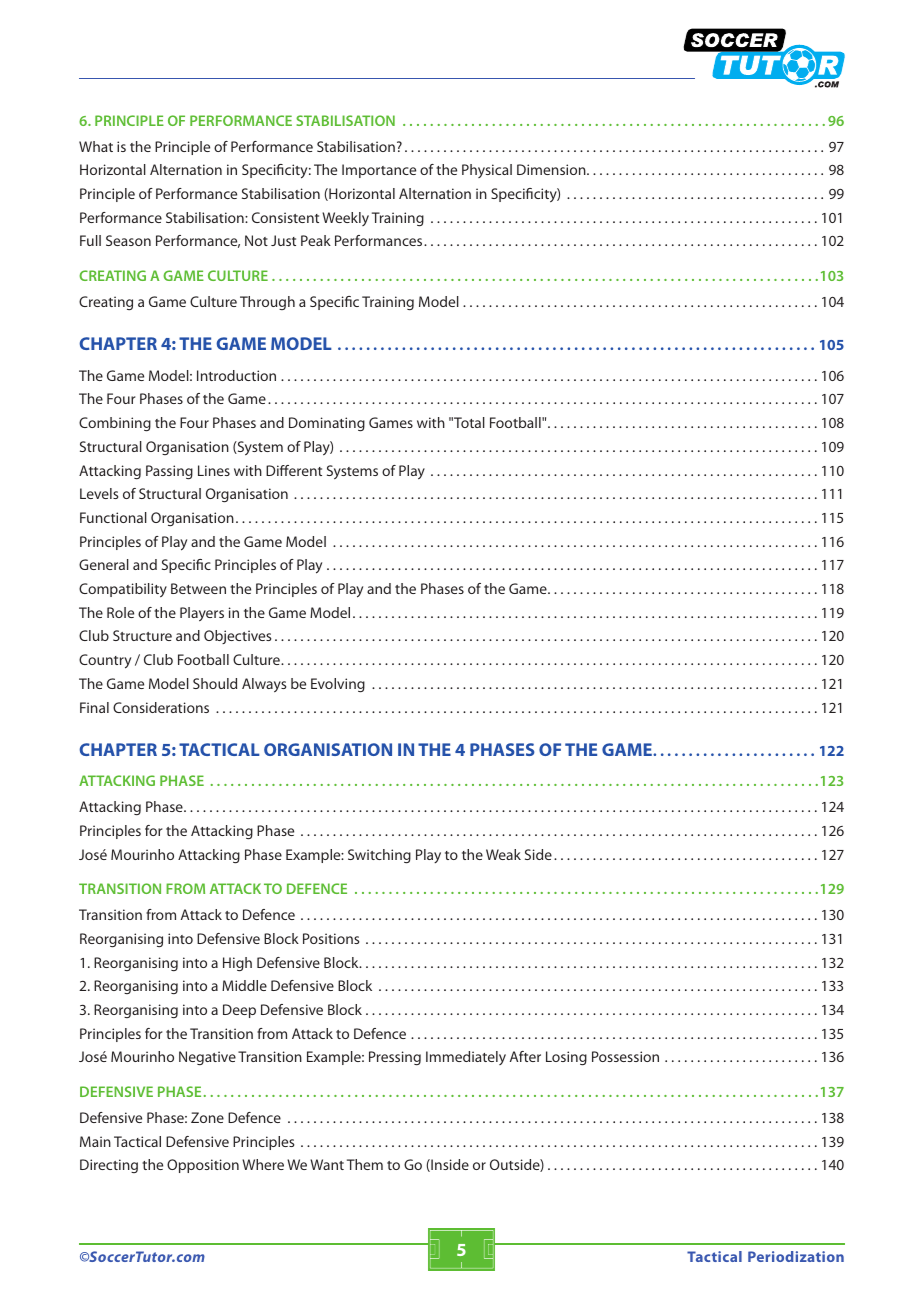 This screenshot has width=924, height=1308. Describe the element at coordinates (365, 1164) in the screenshot. I see `Them` at that location.
